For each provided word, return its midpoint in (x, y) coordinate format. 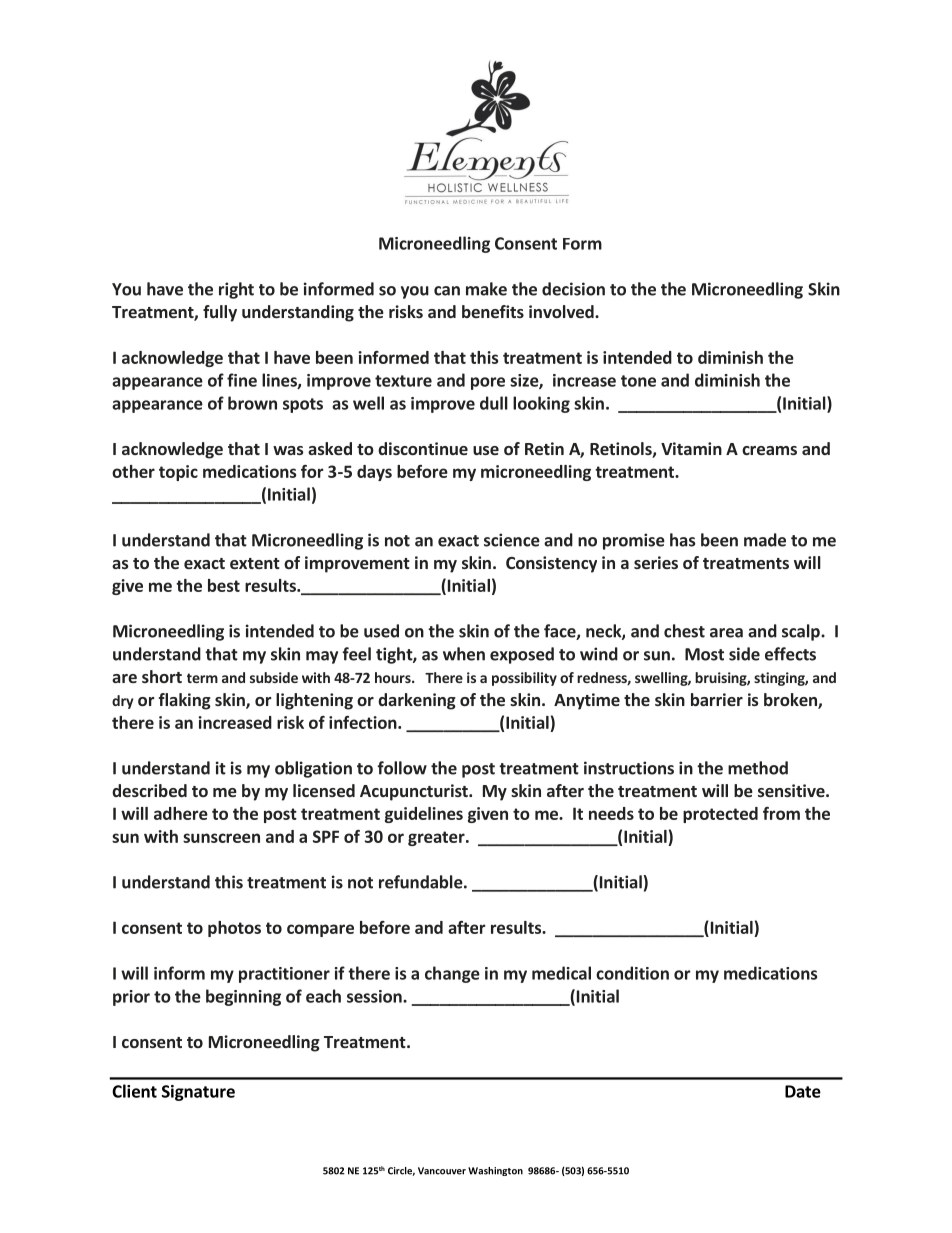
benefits (493, 311)
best (224, 585)
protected (720, 815)
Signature (198, 1093)
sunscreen (221, 838)
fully (220, 313)
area (726, 633)
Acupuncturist (415, 792)
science (512, 540)
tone (638, 381)
